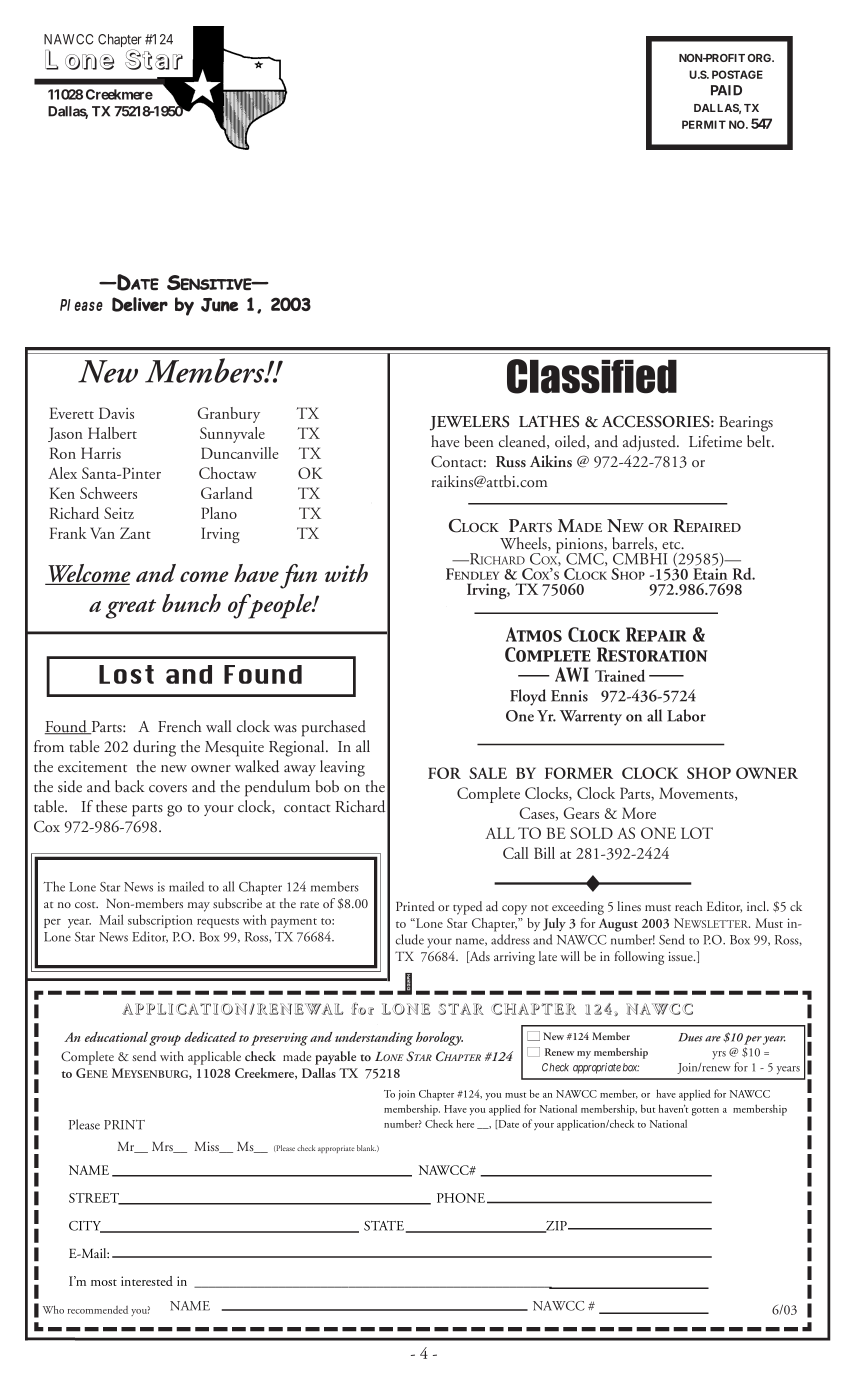 Image resolution: width=849 pixels, height=1400 pixels. Describe the element at coordinates (147, 1281) in the image. I see `interested` at that location.
